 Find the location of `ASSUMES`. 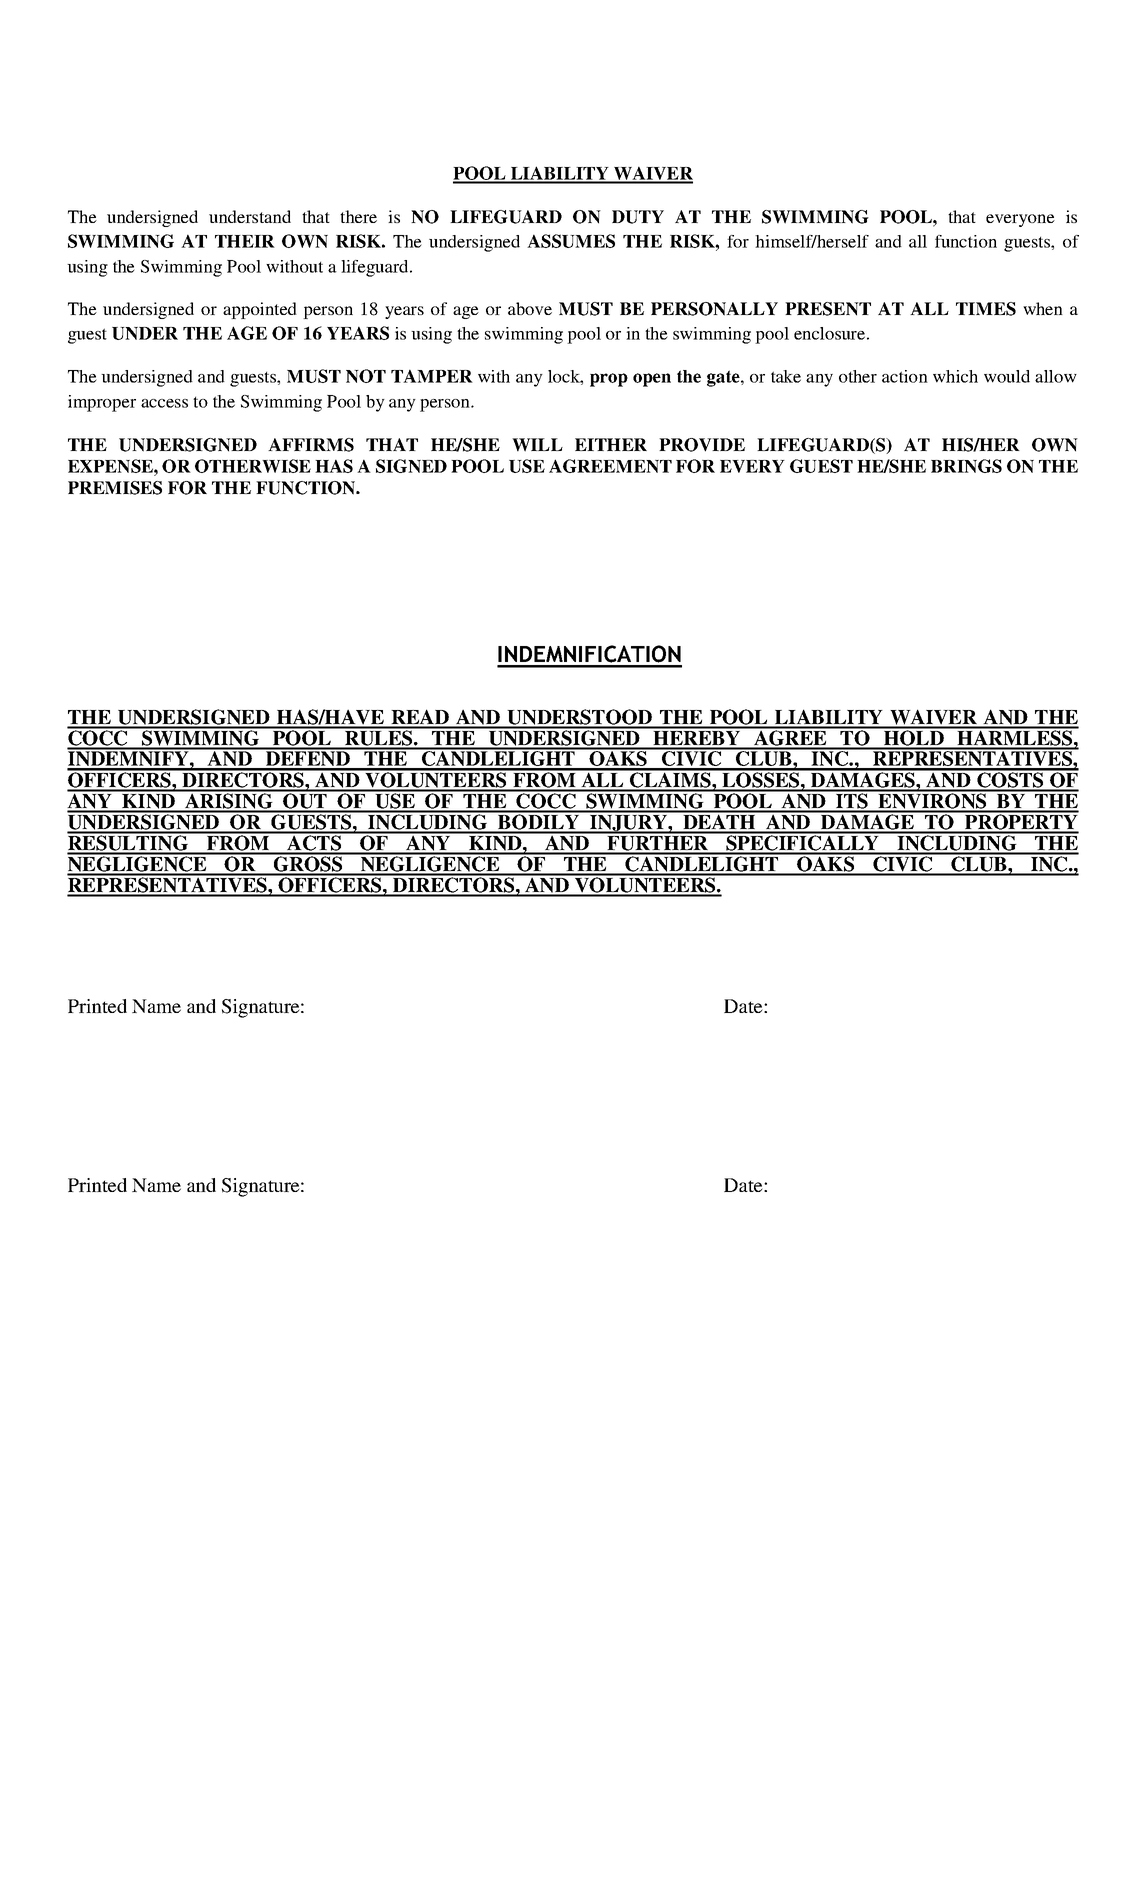

ASSUMES is located at coordinates (571, 241).
